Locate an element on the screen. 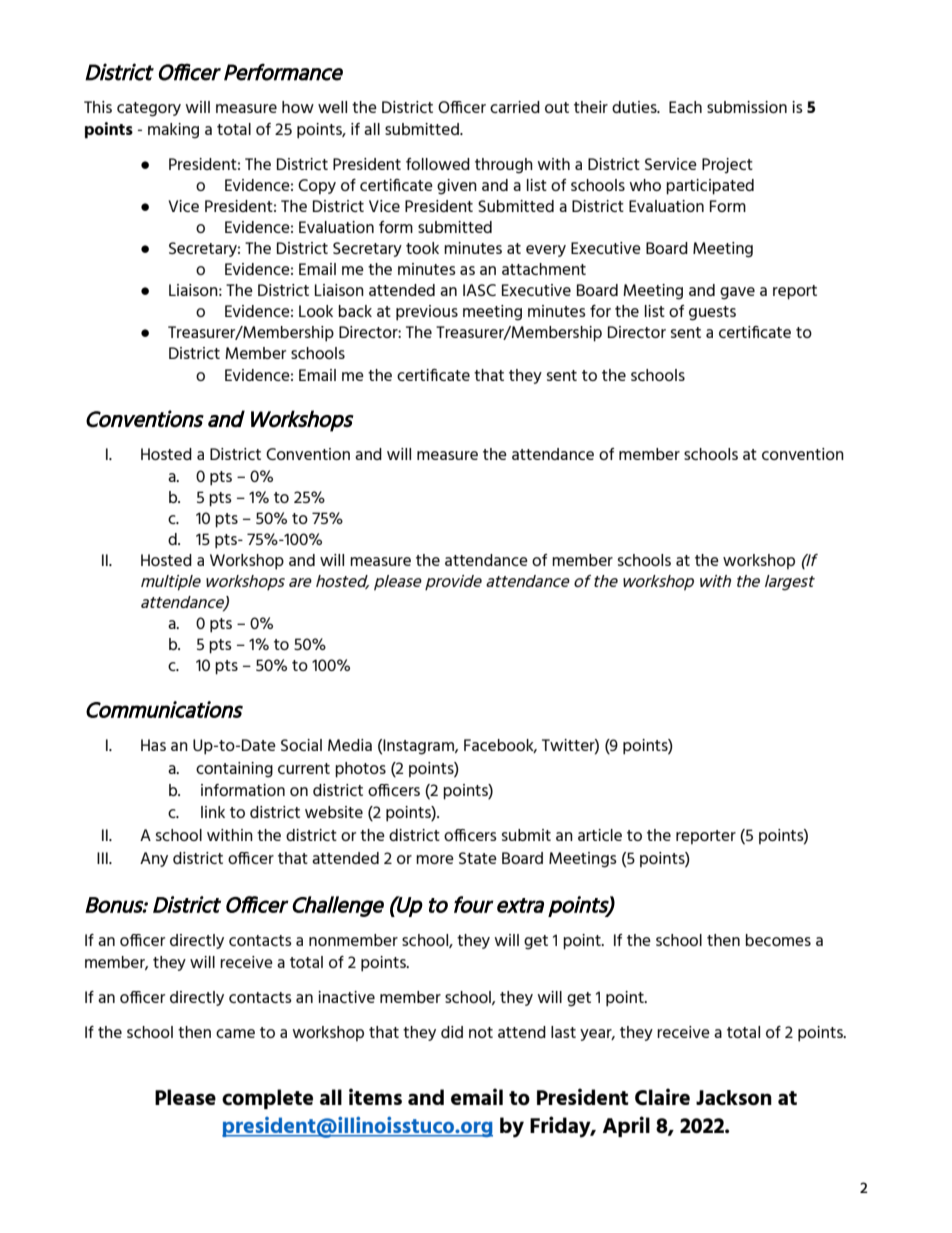 The image size is (952, 1233). Claire is located at coordinates (662, 1096).
